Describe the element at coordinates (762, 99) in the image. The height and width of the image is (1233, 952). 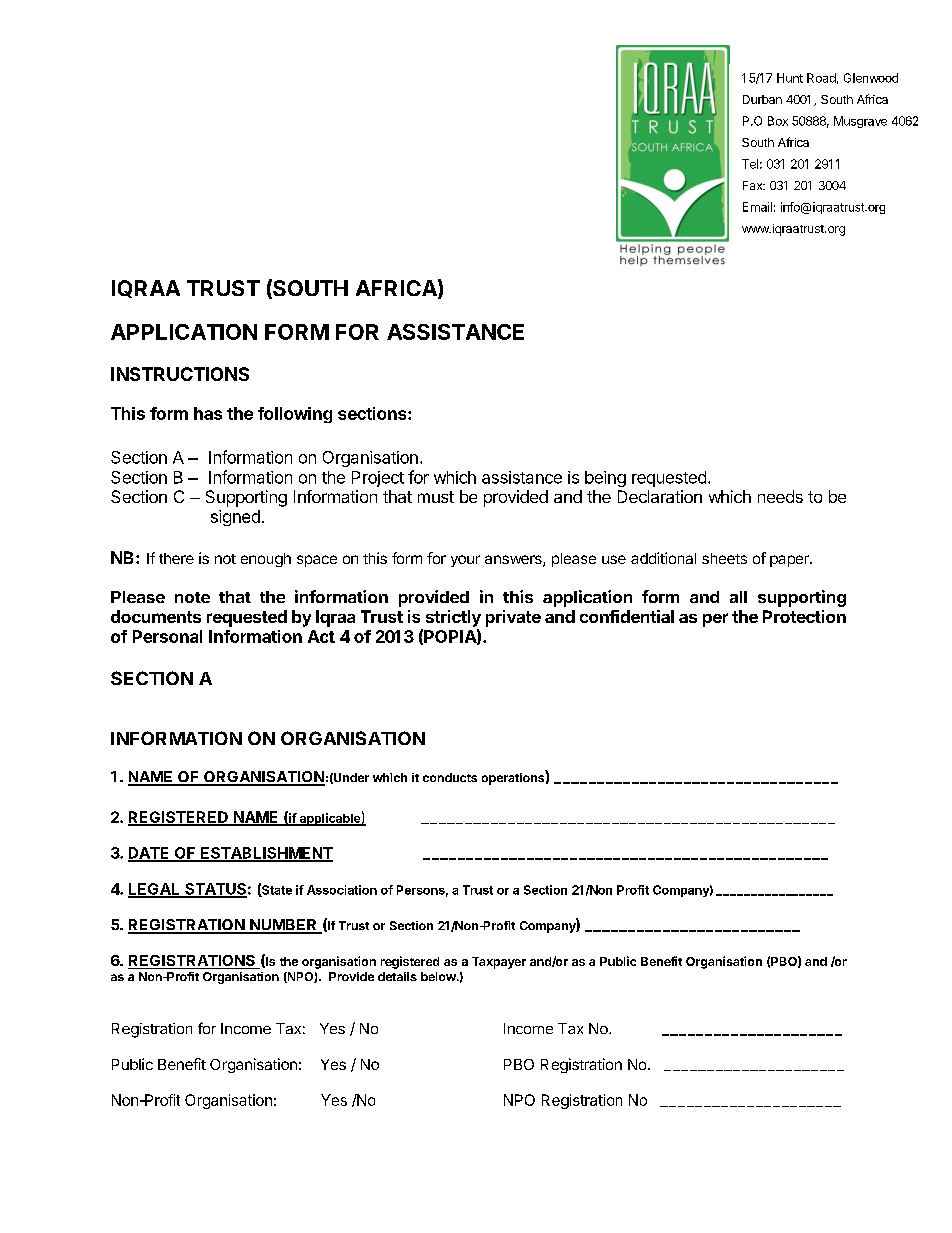
I see `Durban` at that location.
